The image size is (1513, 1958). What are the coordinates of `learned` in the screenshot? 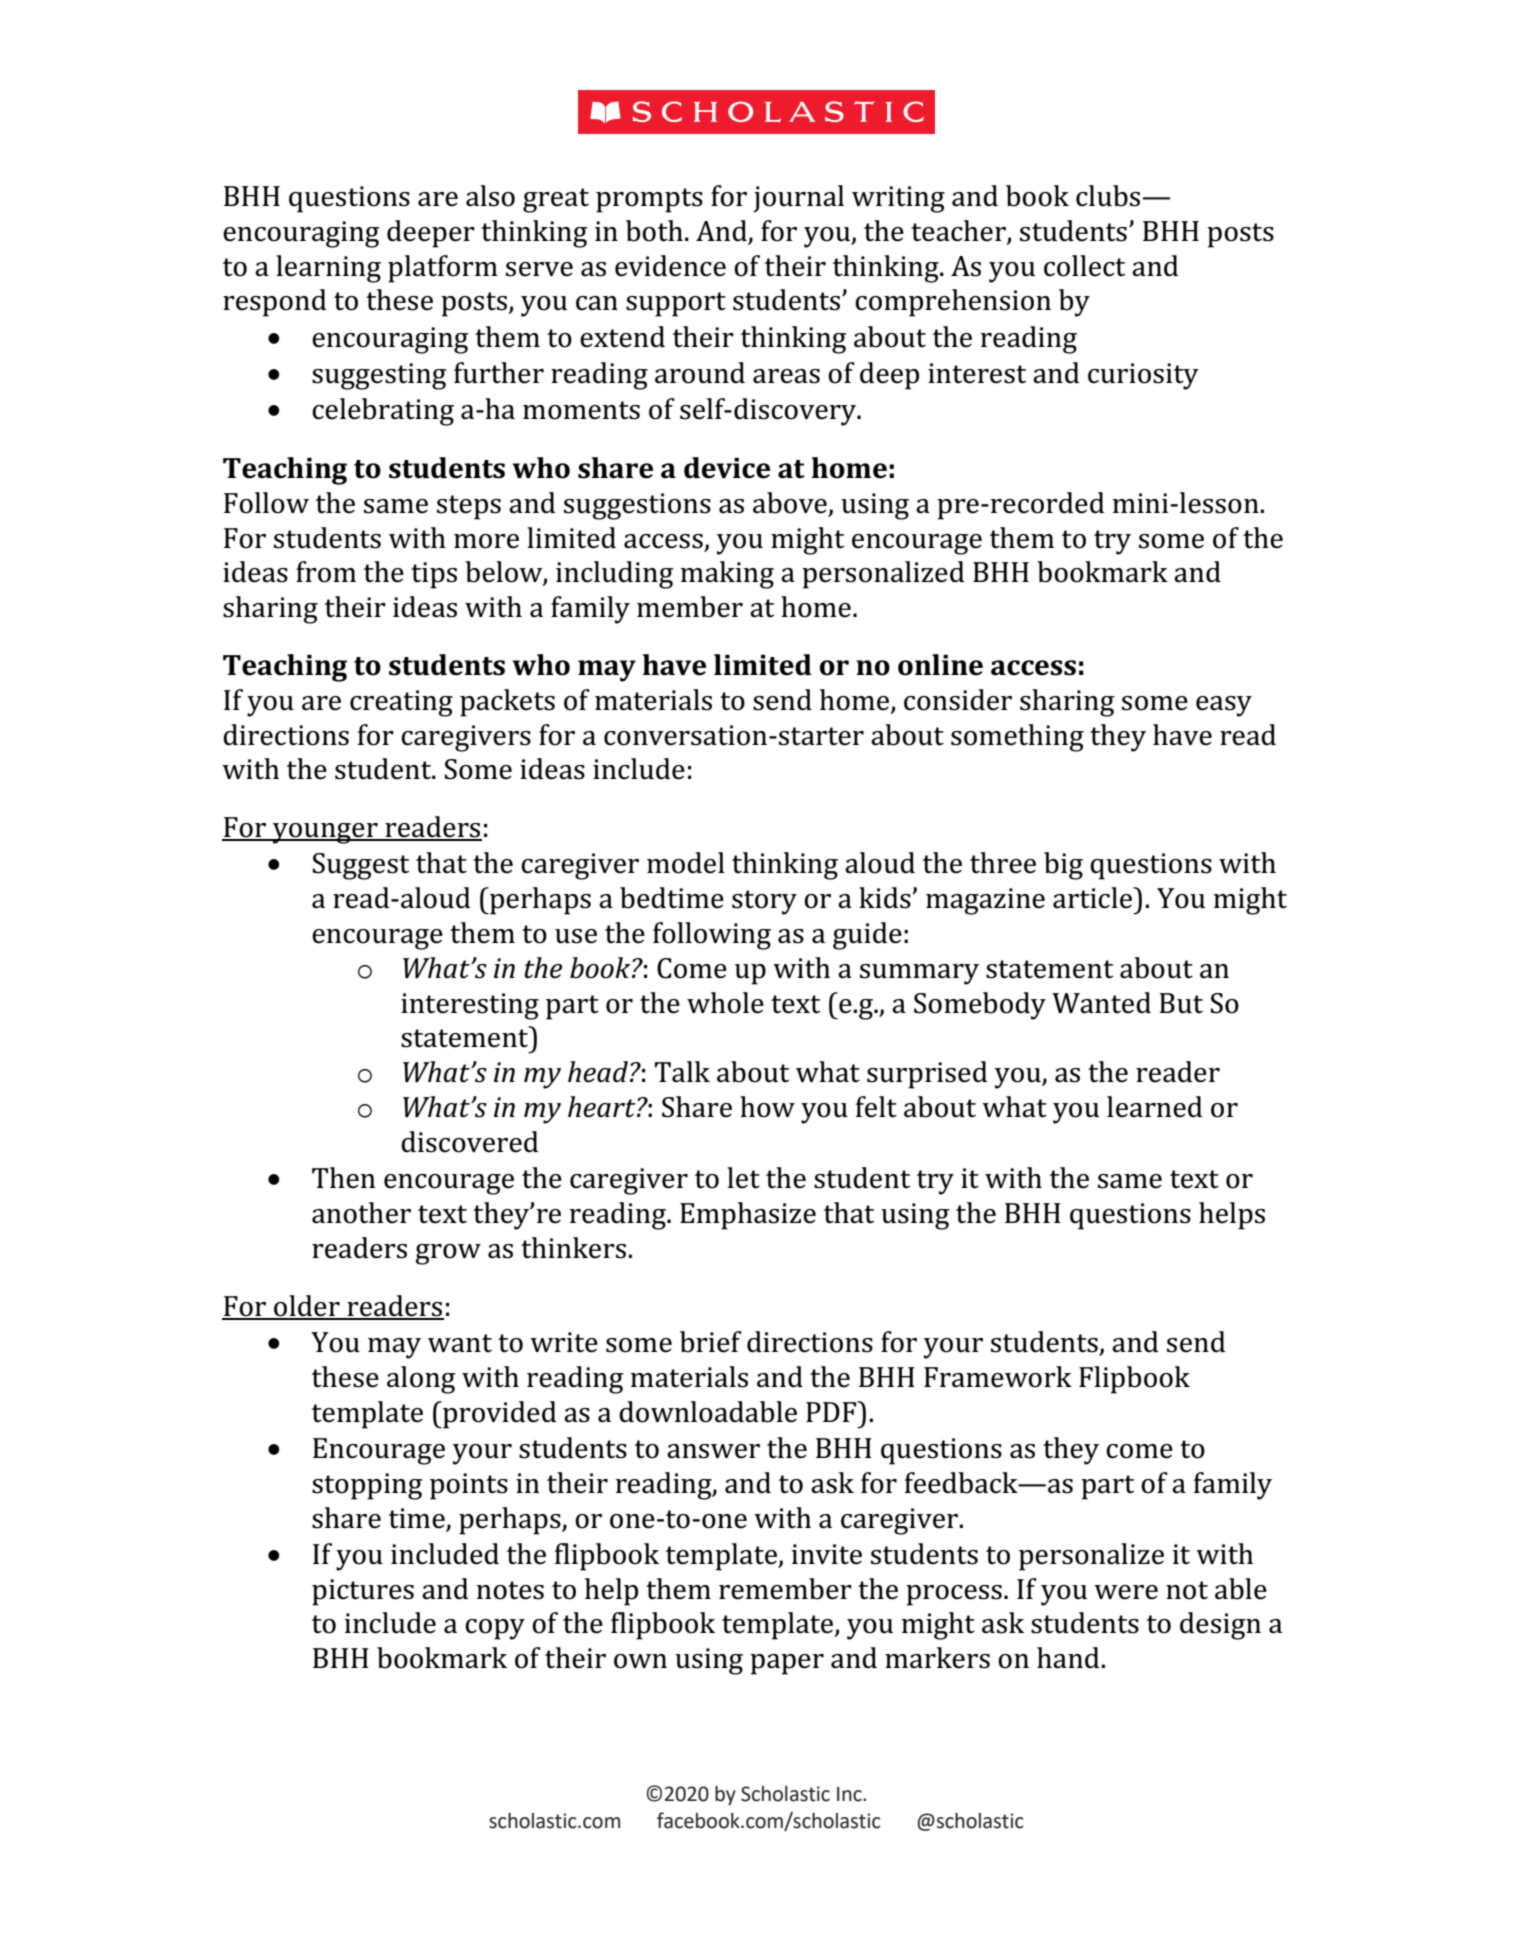 It's located at (1154, 1107).
